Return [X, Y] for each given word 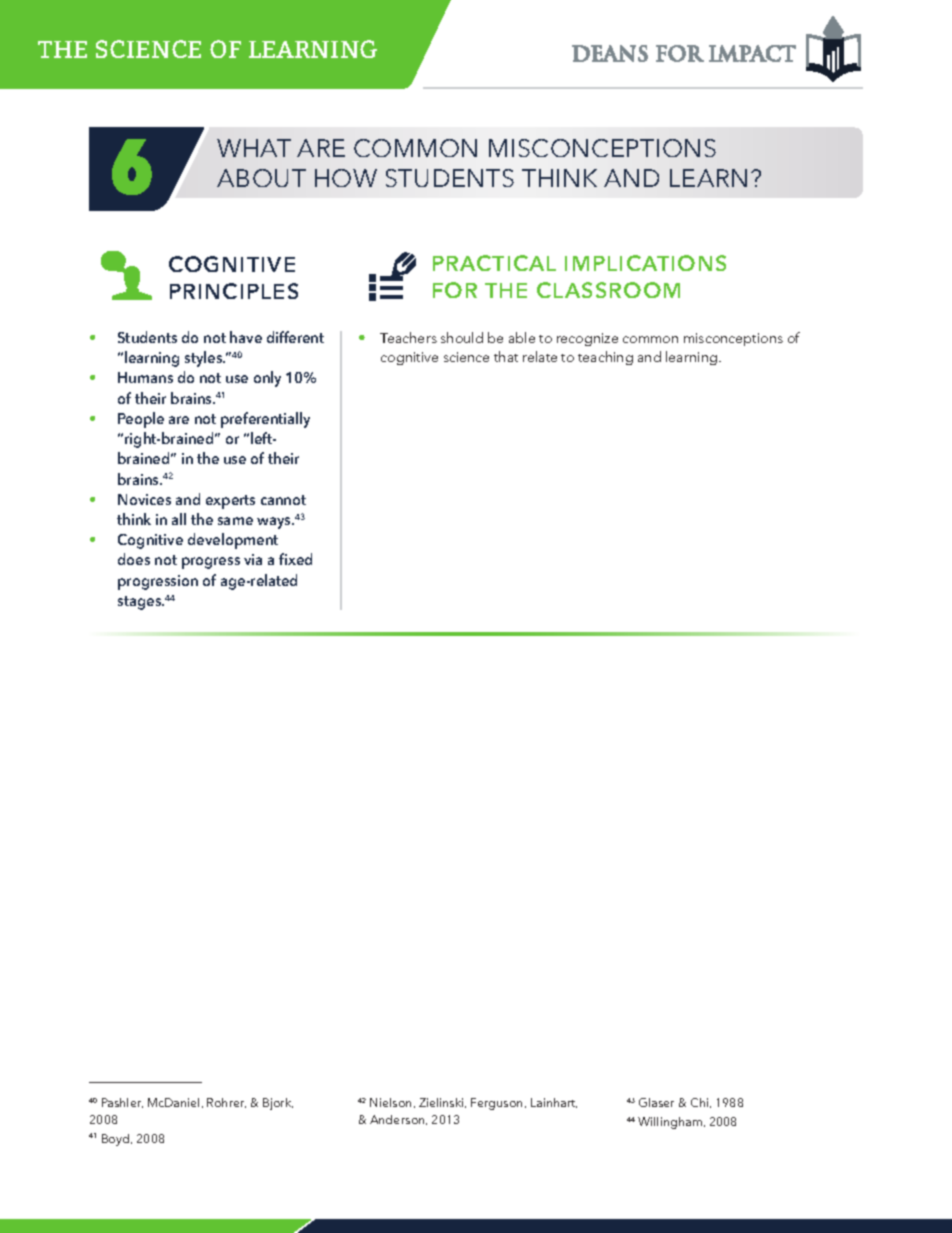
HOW [346, 178]
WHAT [254, 148]
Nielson [392, 1103]
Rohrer [226, 1103]
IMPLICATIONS [645, 263]
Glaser [656, 1102]
